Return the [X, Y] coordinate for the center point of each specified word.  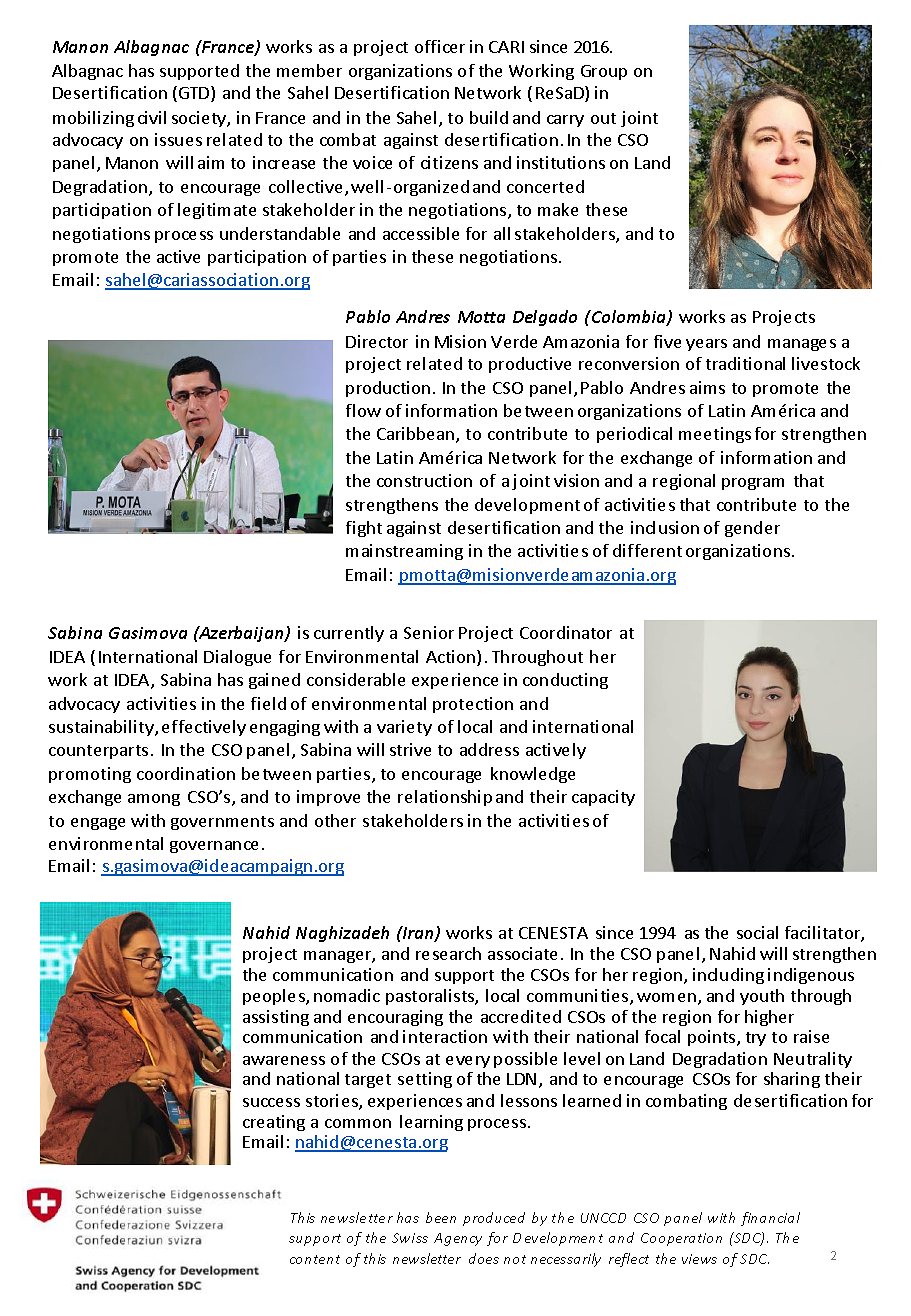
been [441, 1217]
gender [752, 529]
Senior [429, 632]
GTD [195, 94]
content [315, 1259]
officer [440, 46]
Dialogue [237, 658]
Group [604, 72]
